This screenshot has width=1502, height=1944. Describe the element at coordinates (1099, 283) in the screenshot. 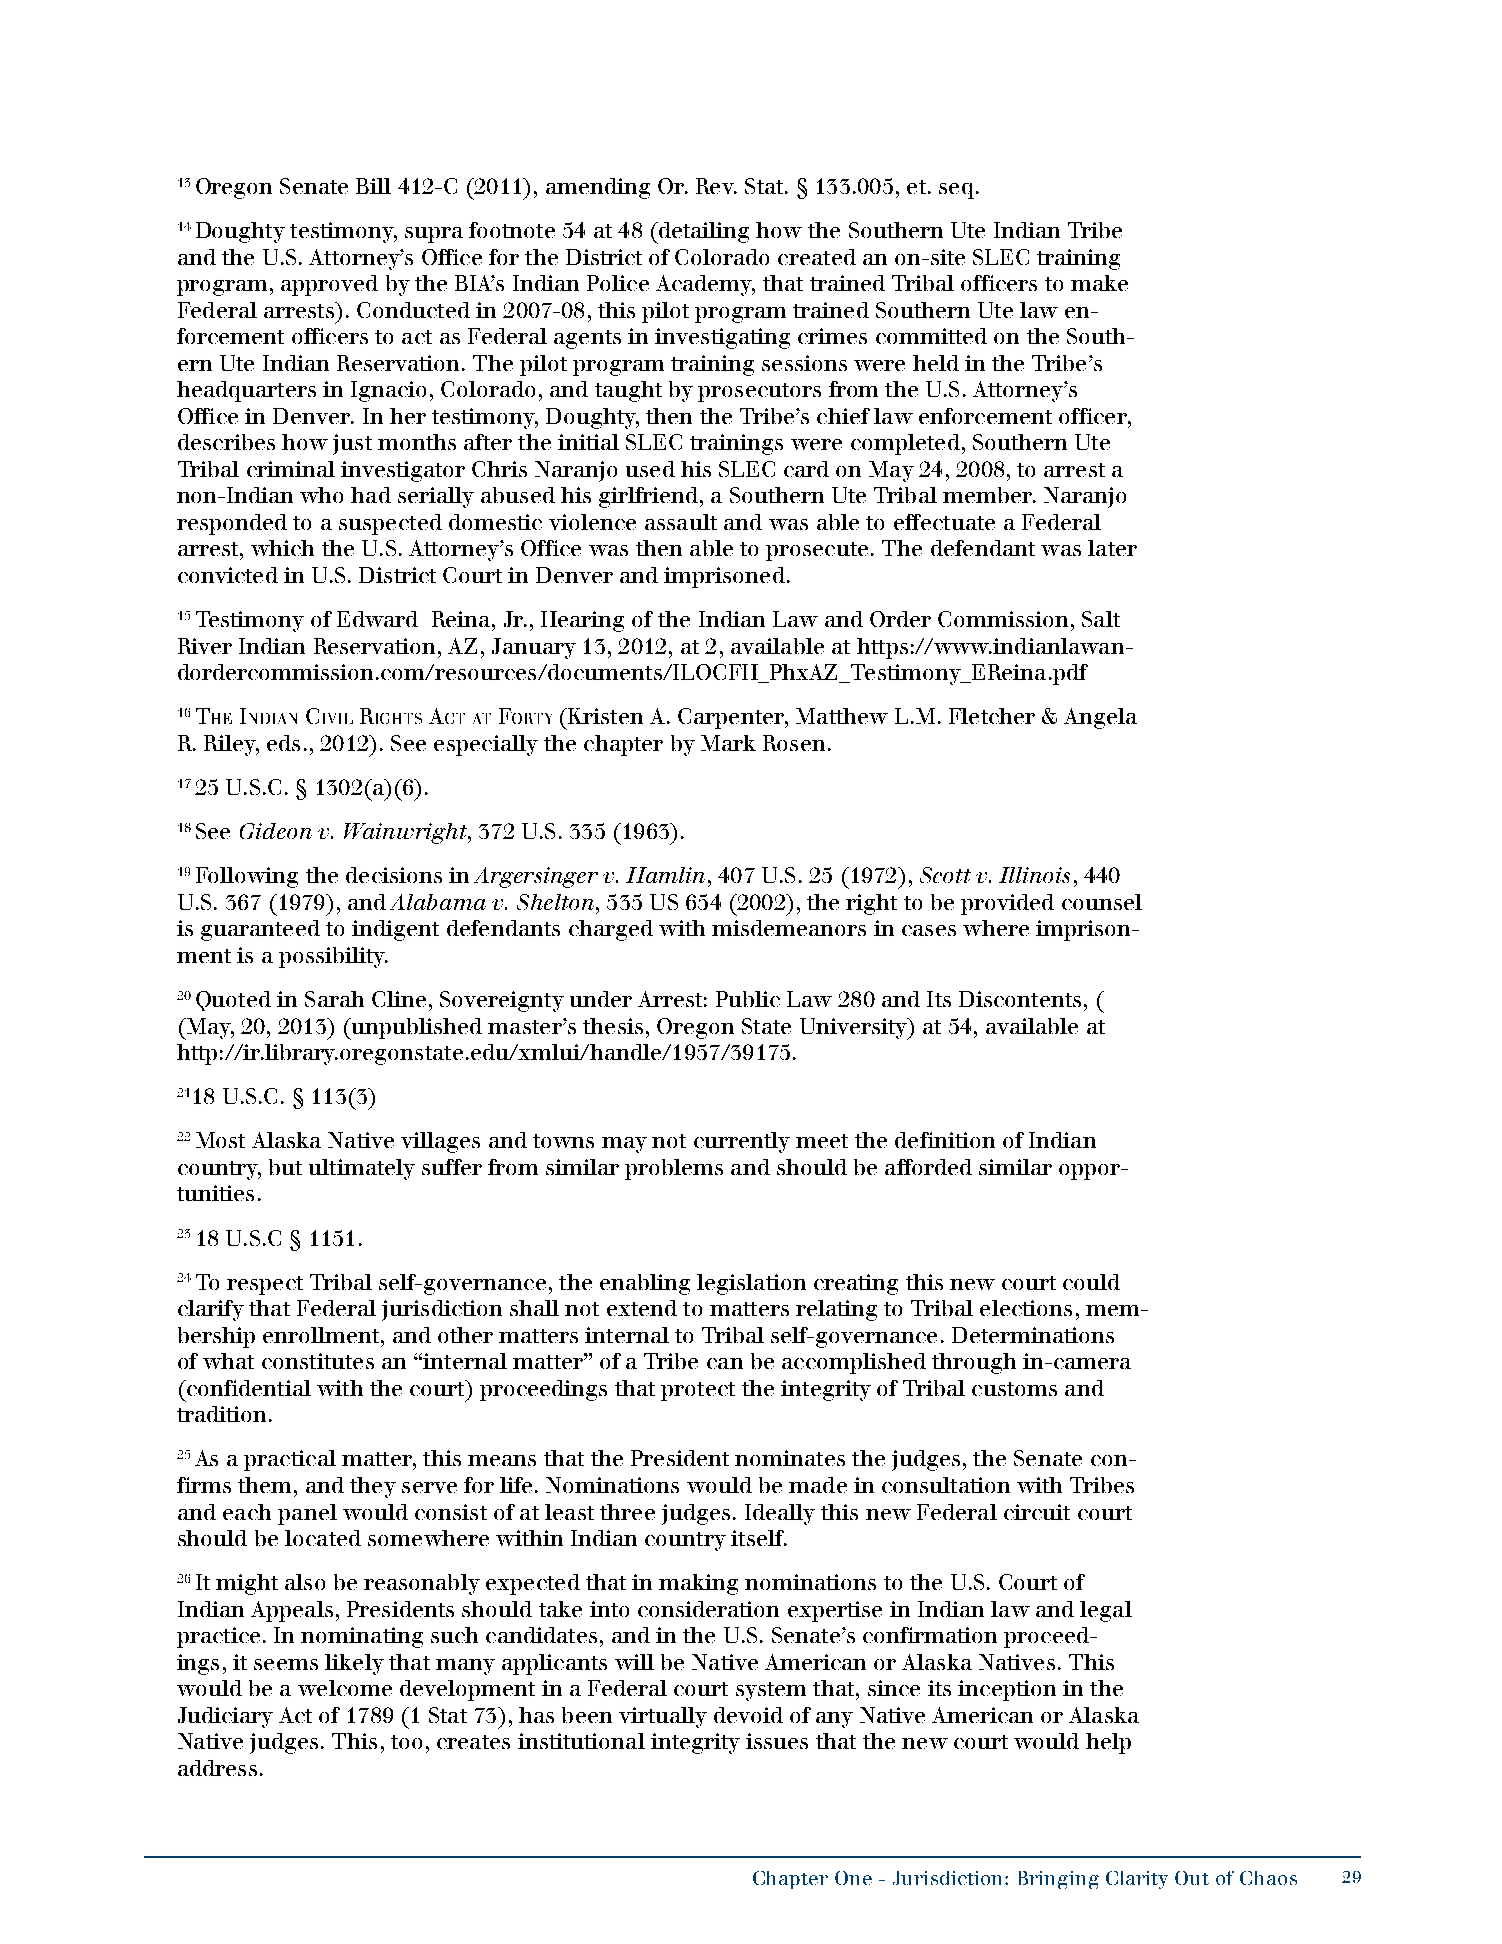

I see `make` at that location.
